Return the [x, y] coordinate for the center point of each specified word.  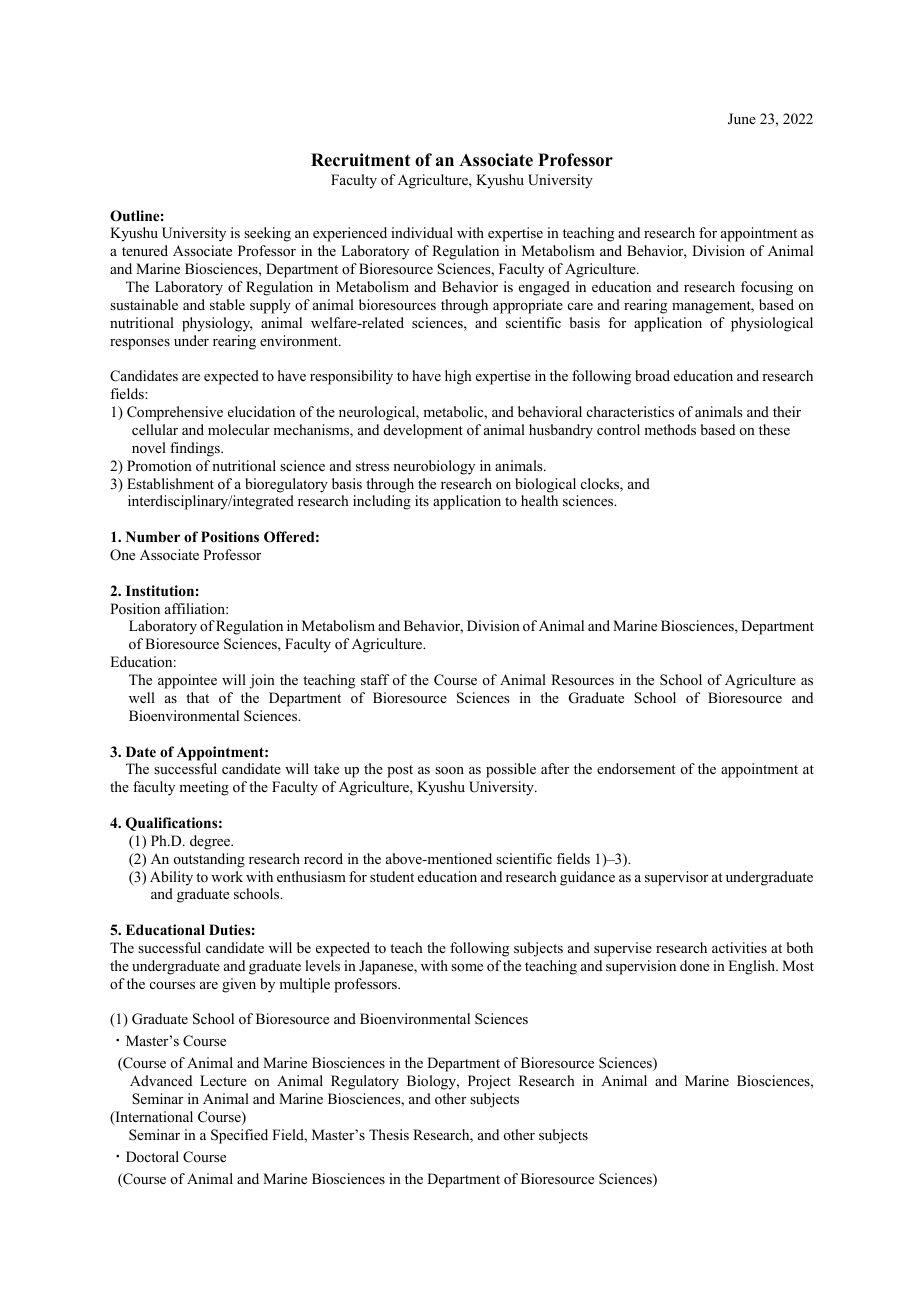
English [753, 967]
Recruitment [360, 160]
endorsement [636, 768]
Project [489, 1082]
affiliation [196, 608]
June [742, 119]
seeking [267, 234]
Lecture [223, 1080]
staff [375, 679]
